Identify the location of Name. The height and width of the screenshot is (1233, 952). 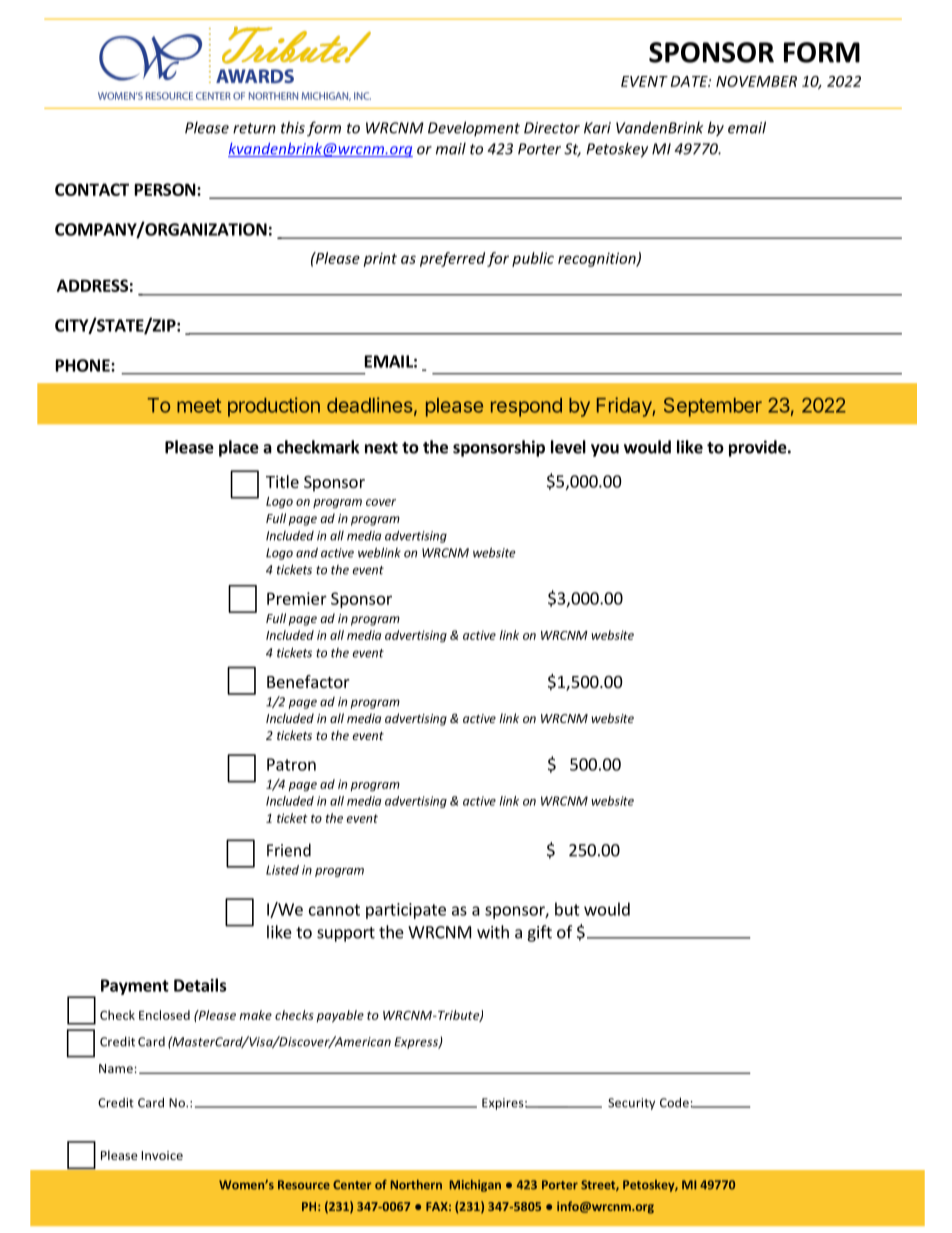
(116, 1068).
